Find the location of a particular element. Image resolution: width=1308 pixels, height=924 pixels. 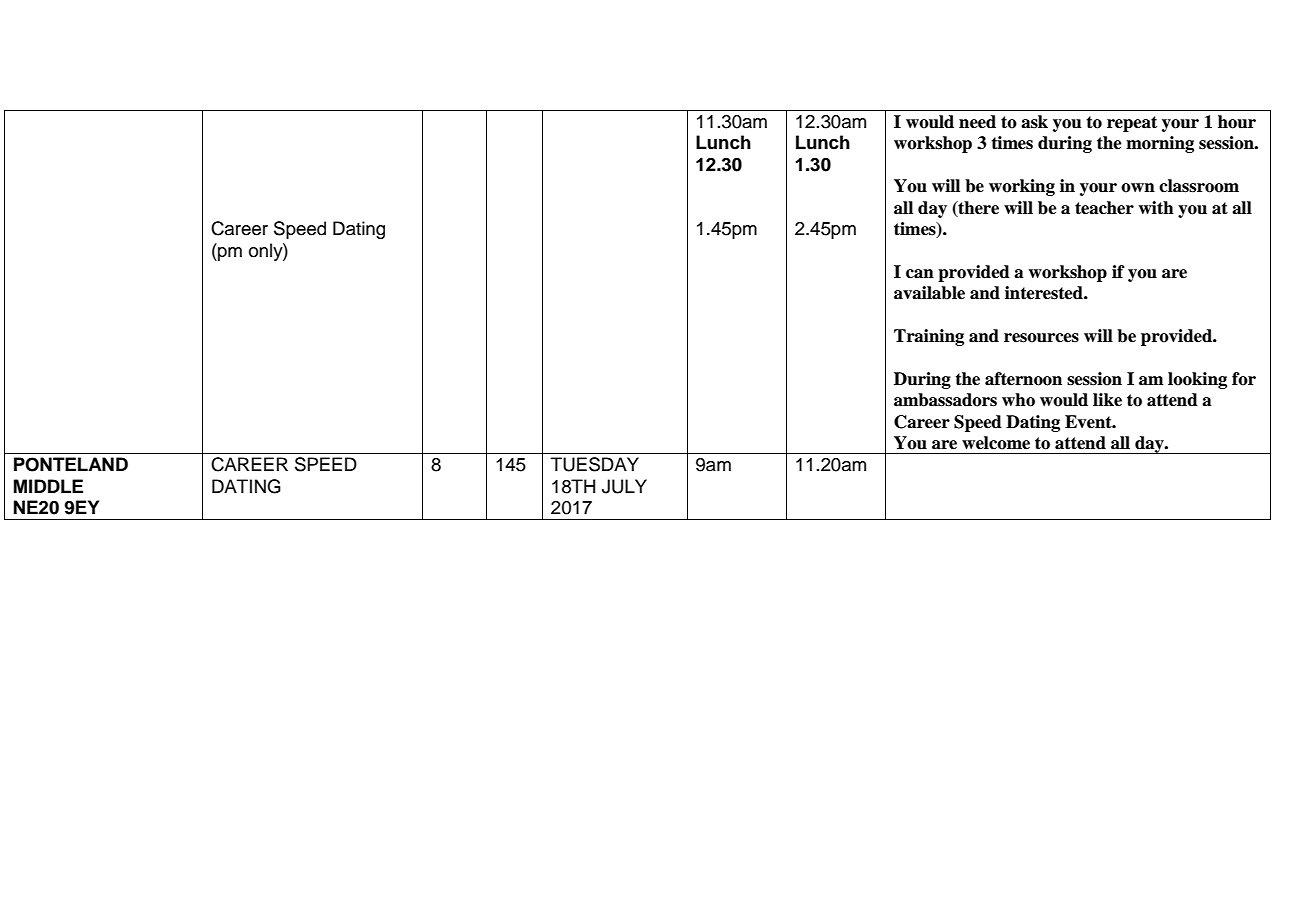

need is located at coordinates (977, 122).
